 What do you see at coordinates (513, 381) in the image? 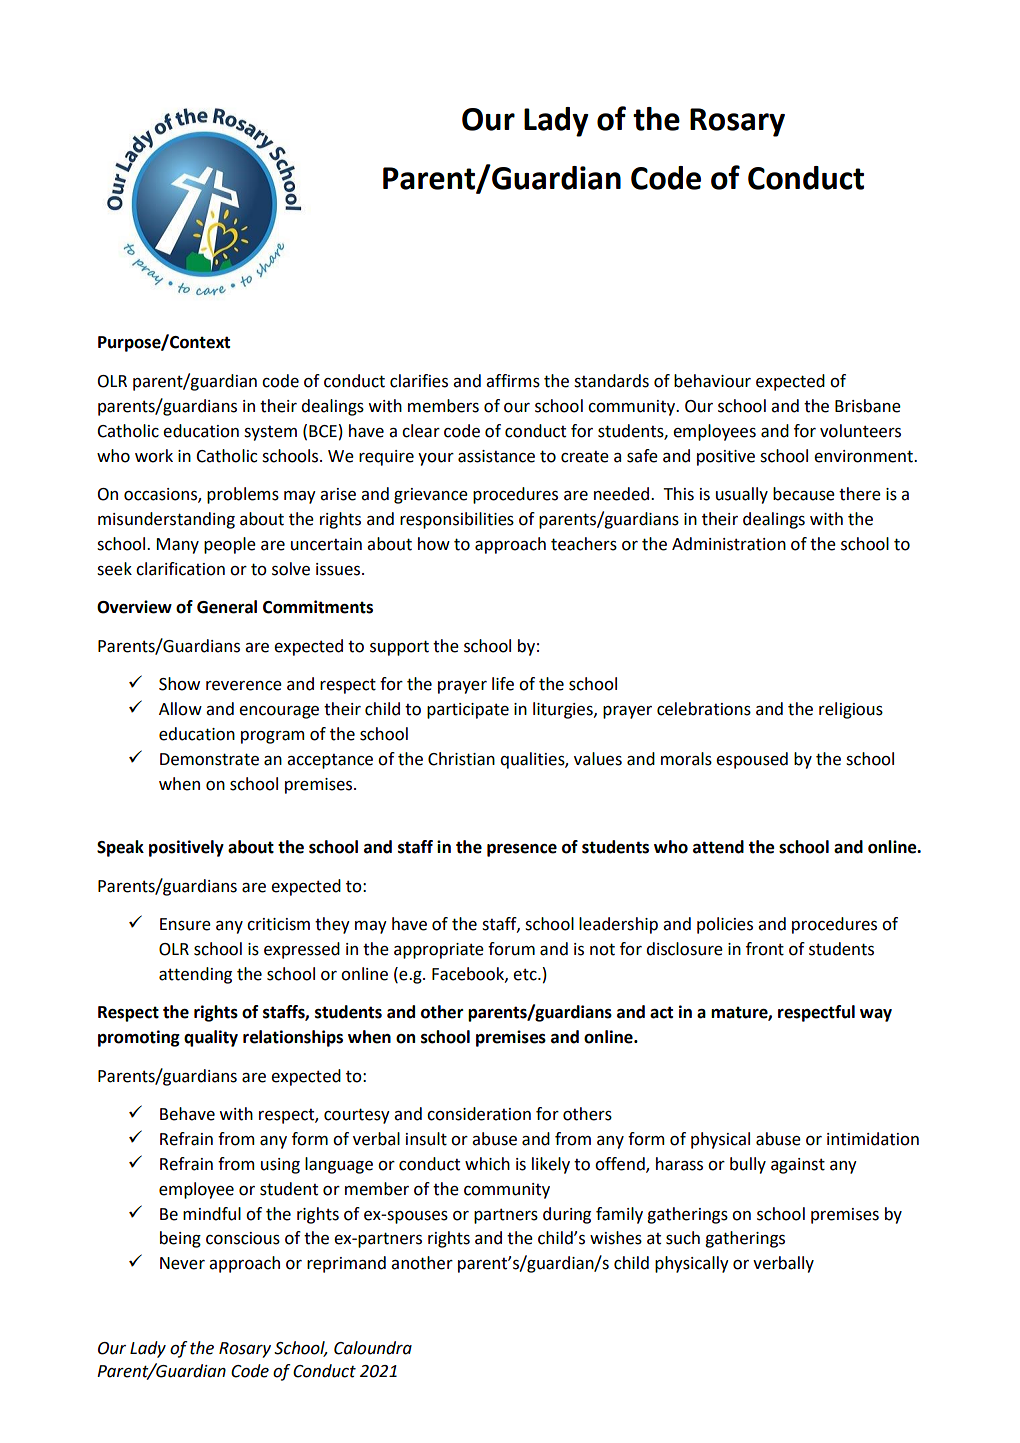
I see `affirms` at bounding box center [513, 381].
